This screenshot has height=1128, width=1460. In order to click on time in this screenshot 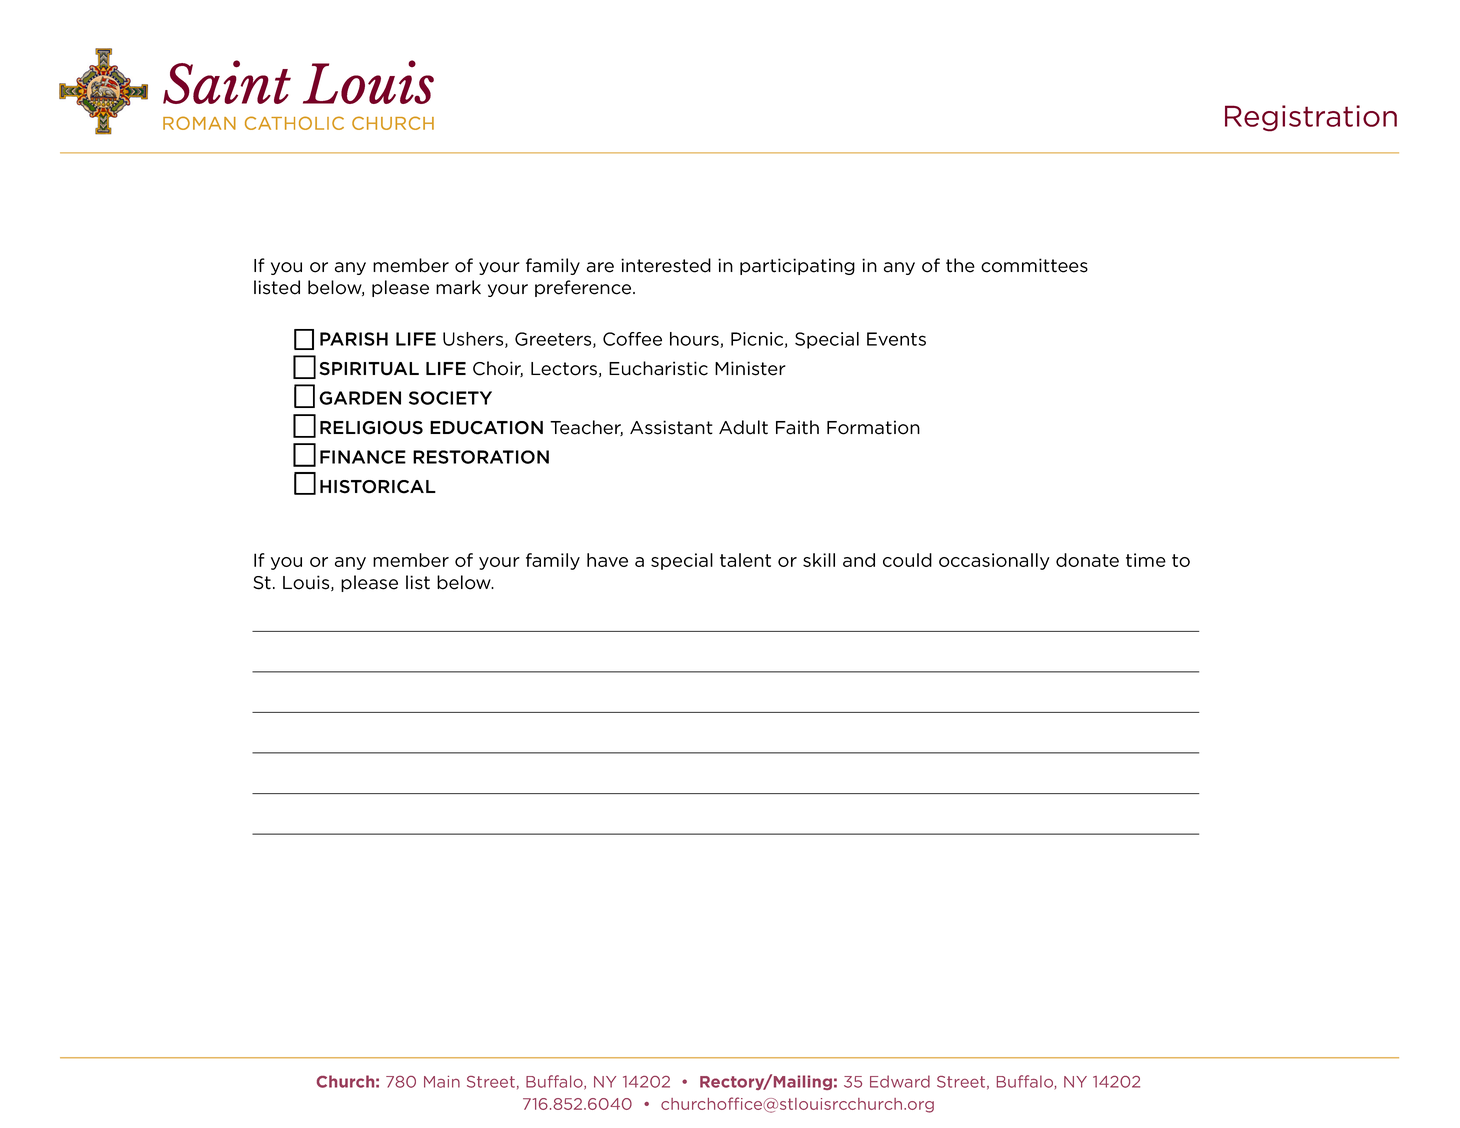, I will do `click(1146, 560)`.
